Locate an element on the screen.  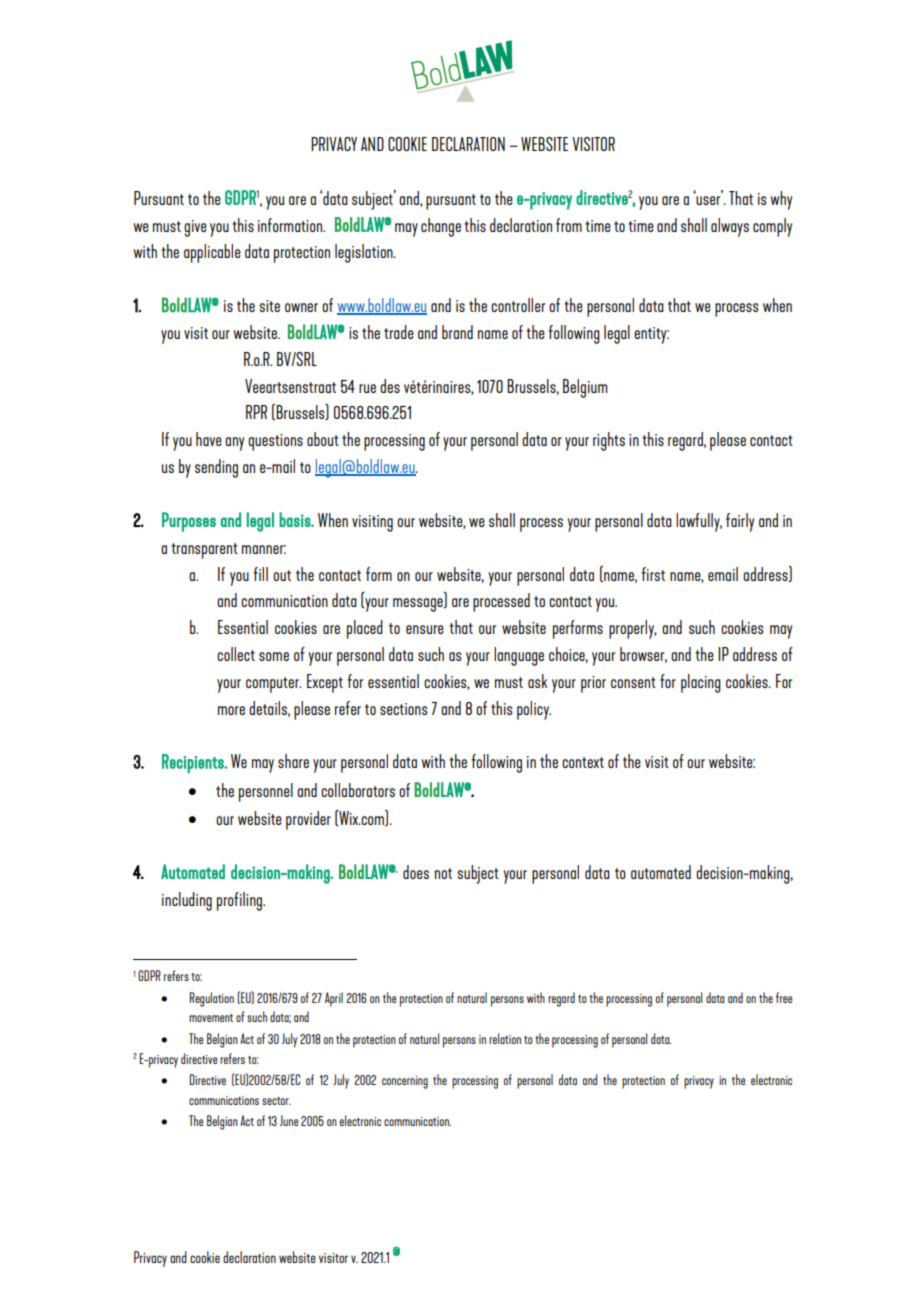
fairly is located at coordinates (740, 522).
